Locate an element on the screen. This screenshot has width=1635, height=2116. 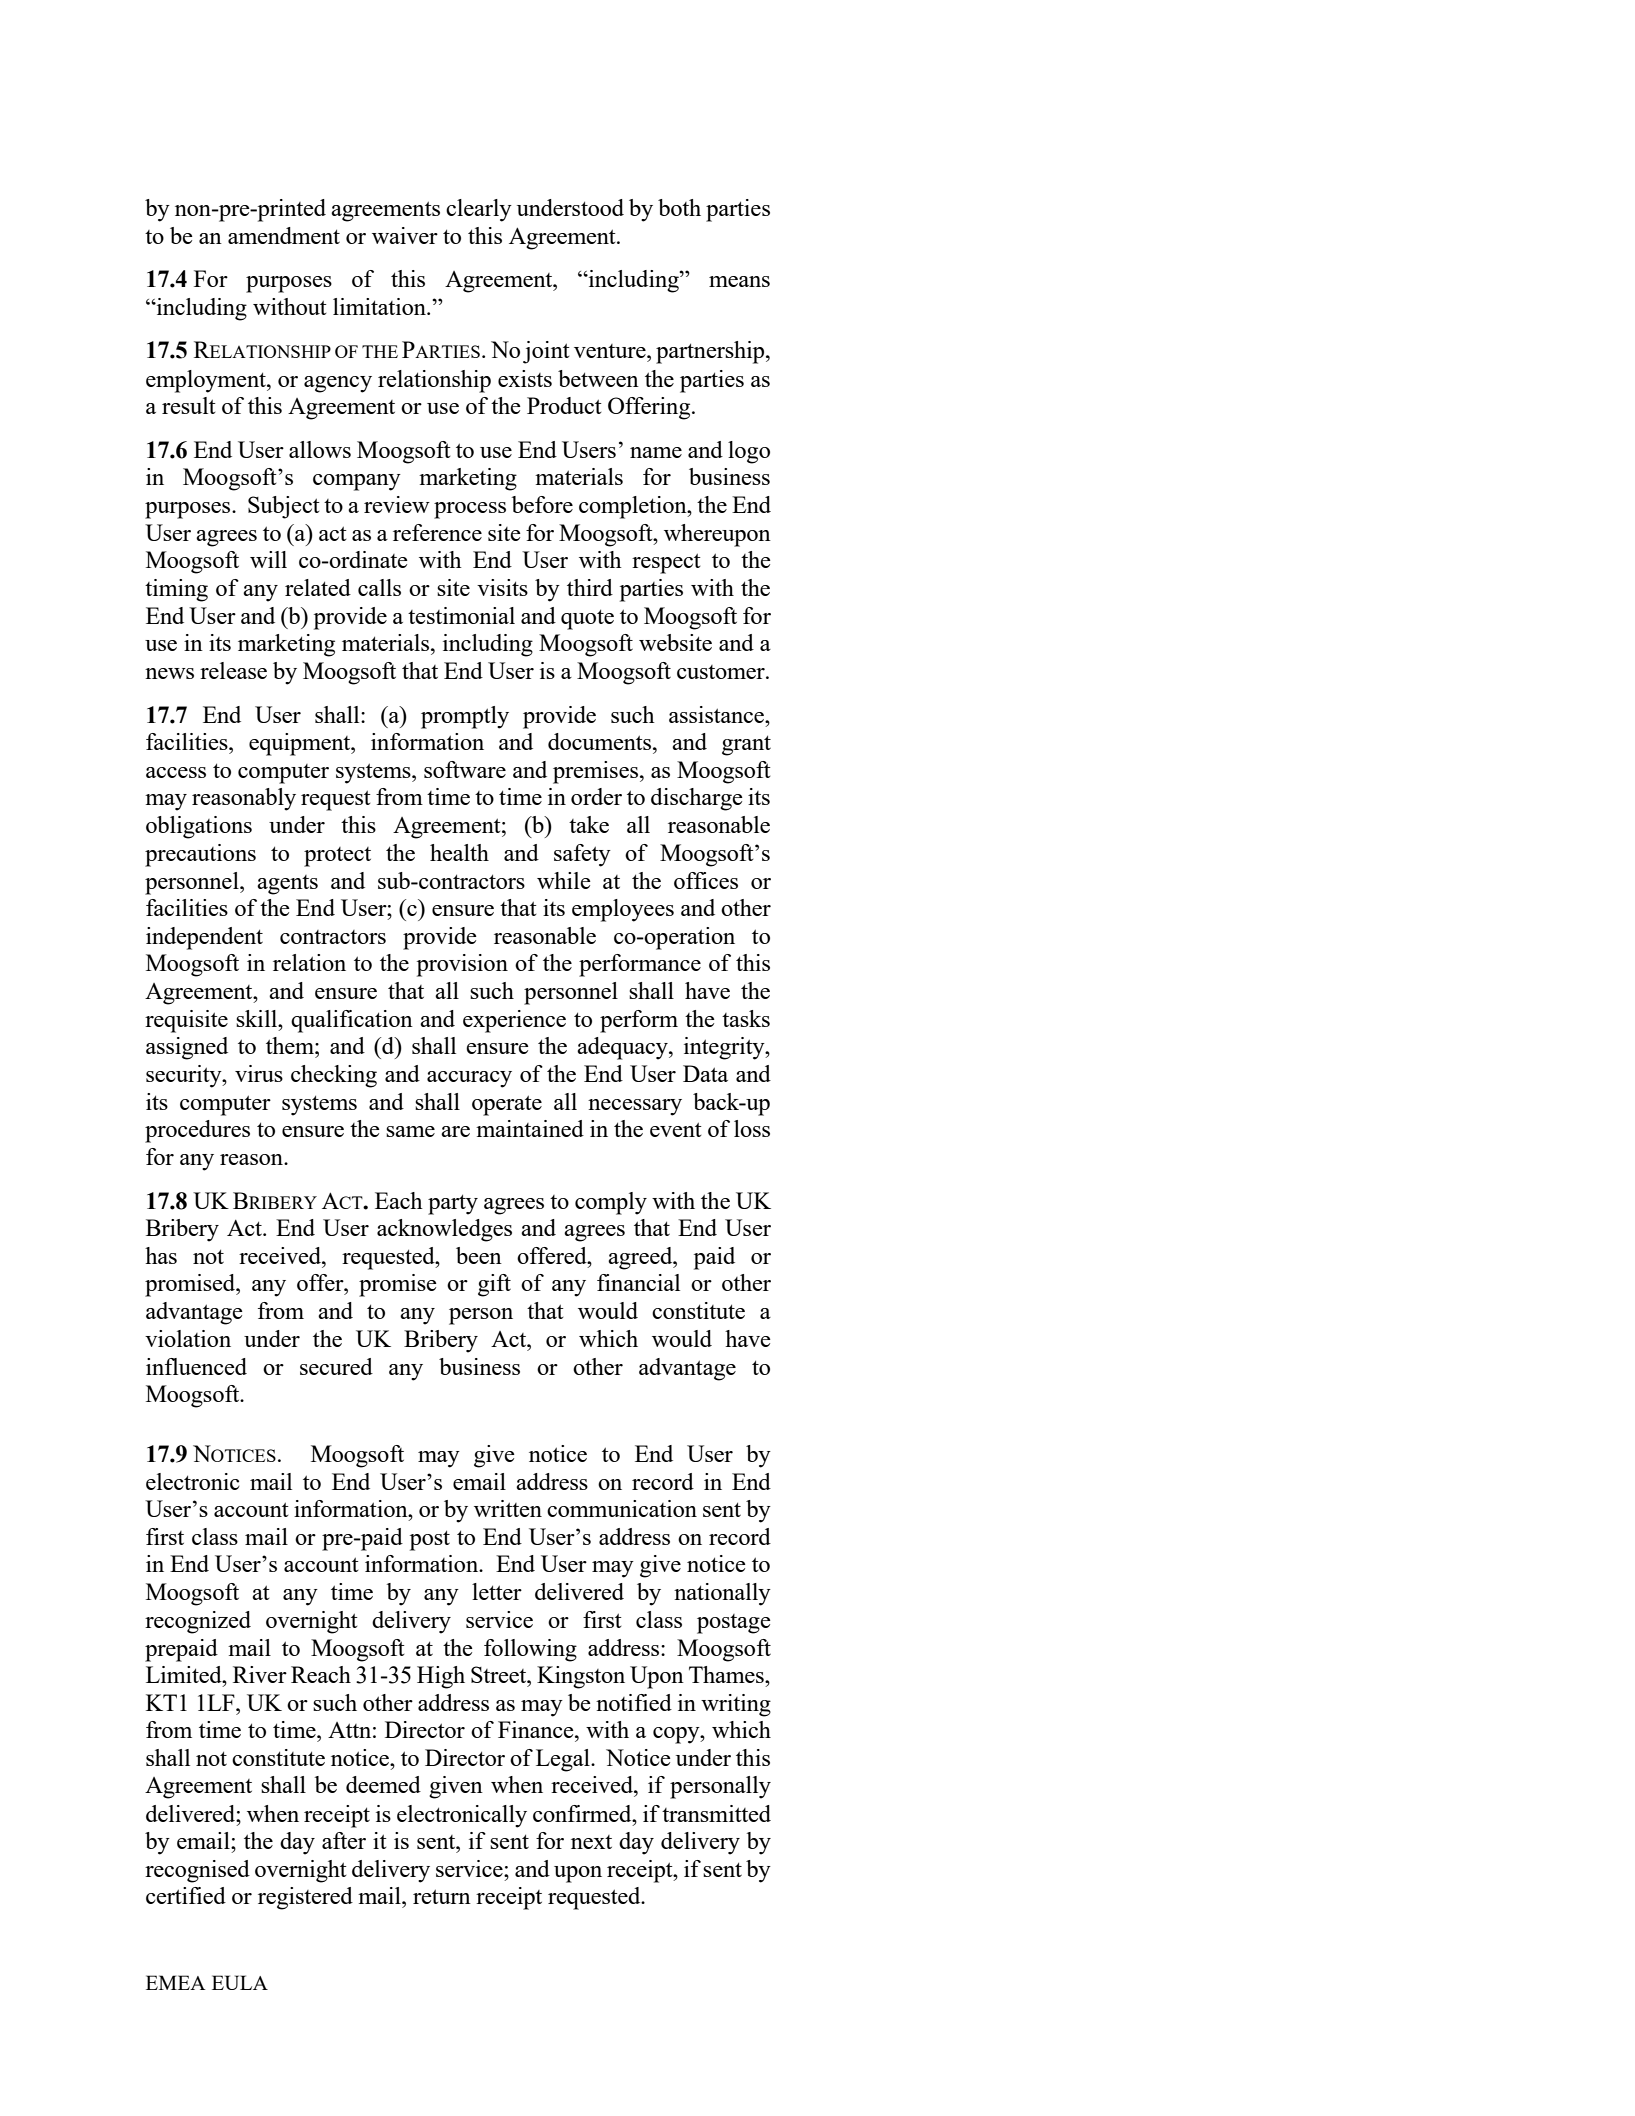
transmitted is located at coordinates (716, 1813).
